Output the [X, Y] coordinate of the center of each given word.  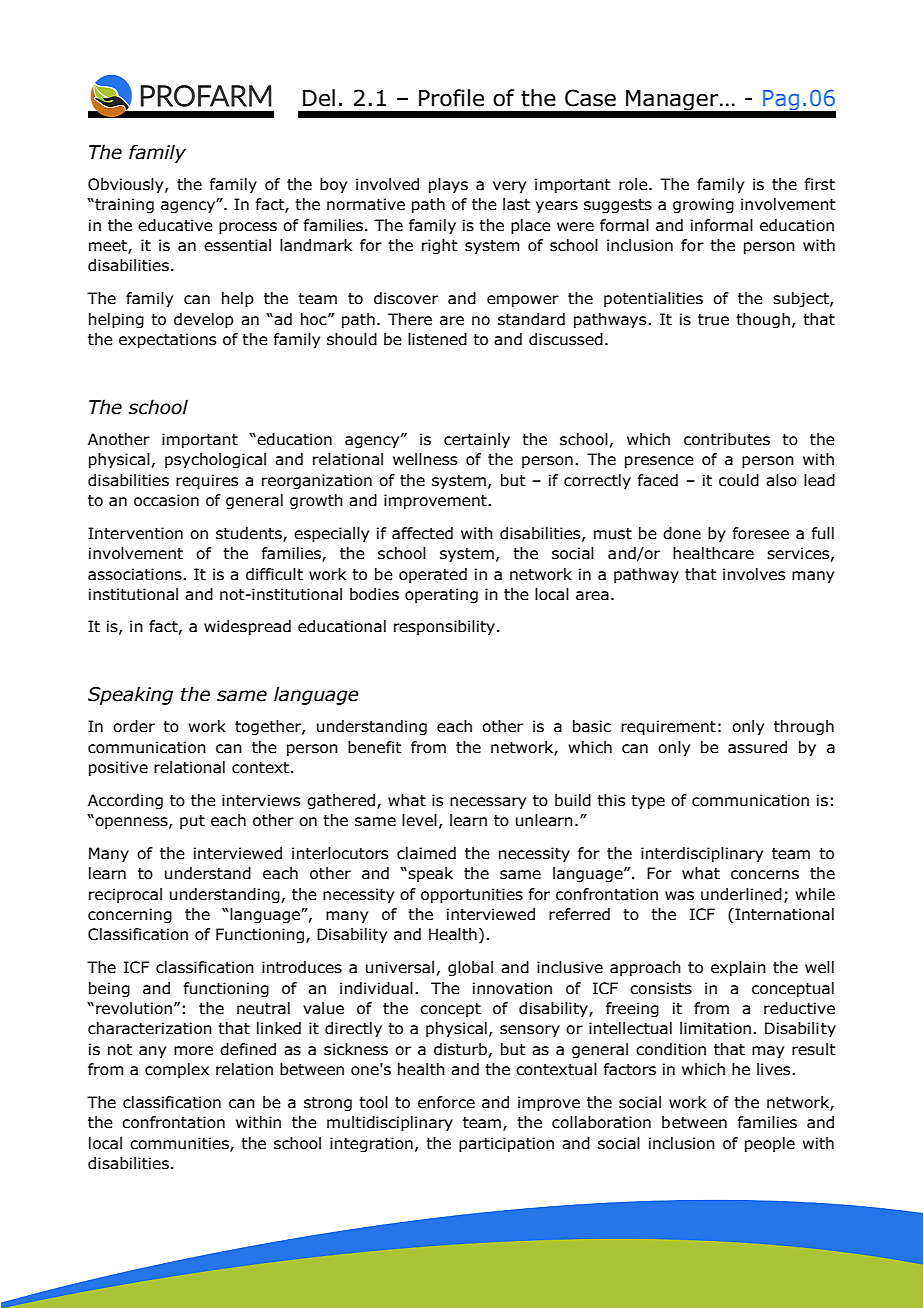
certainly [477, 440]
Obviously [127, 185]
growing [703, 205]
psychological [215, 460]
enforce [446, 1102]
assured [757, 747]
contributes [727, 439]
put [192, 822]
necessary [488, 803]
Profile [451, 98]
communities [180, 1144]
